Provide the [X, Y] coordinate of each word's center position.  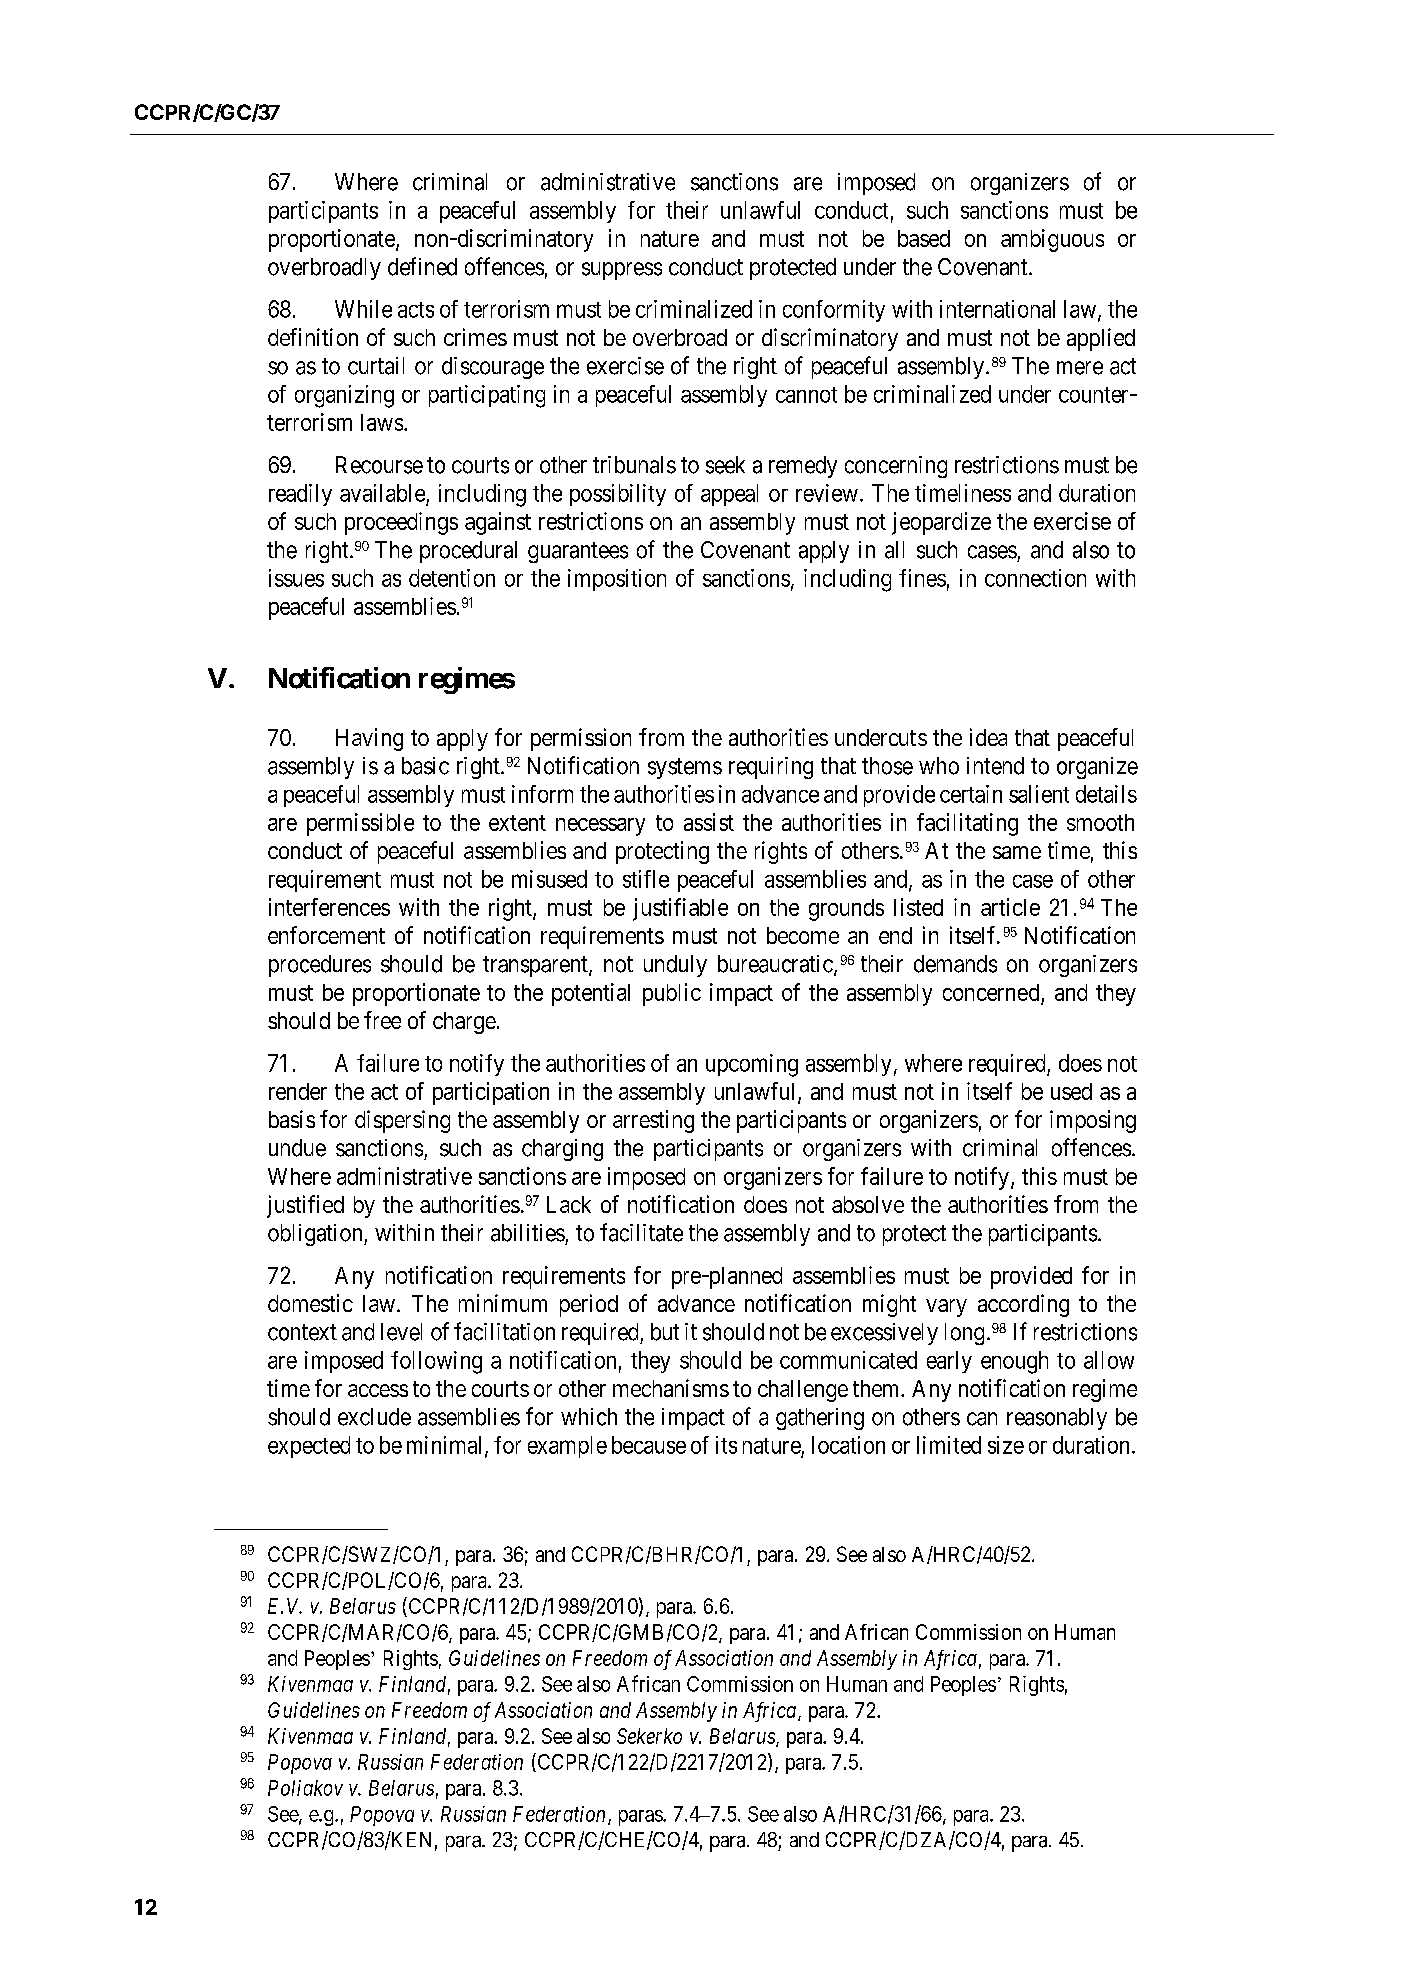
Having [369, 739]
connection [1035, 578]
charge [464, 1023]
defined [422, 266]
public [672, 994]
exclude [374, 1417]
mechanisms [671, 1388]
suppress [622, 271]
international [997, 309]
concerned [991, 992]
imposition [617, 580]
